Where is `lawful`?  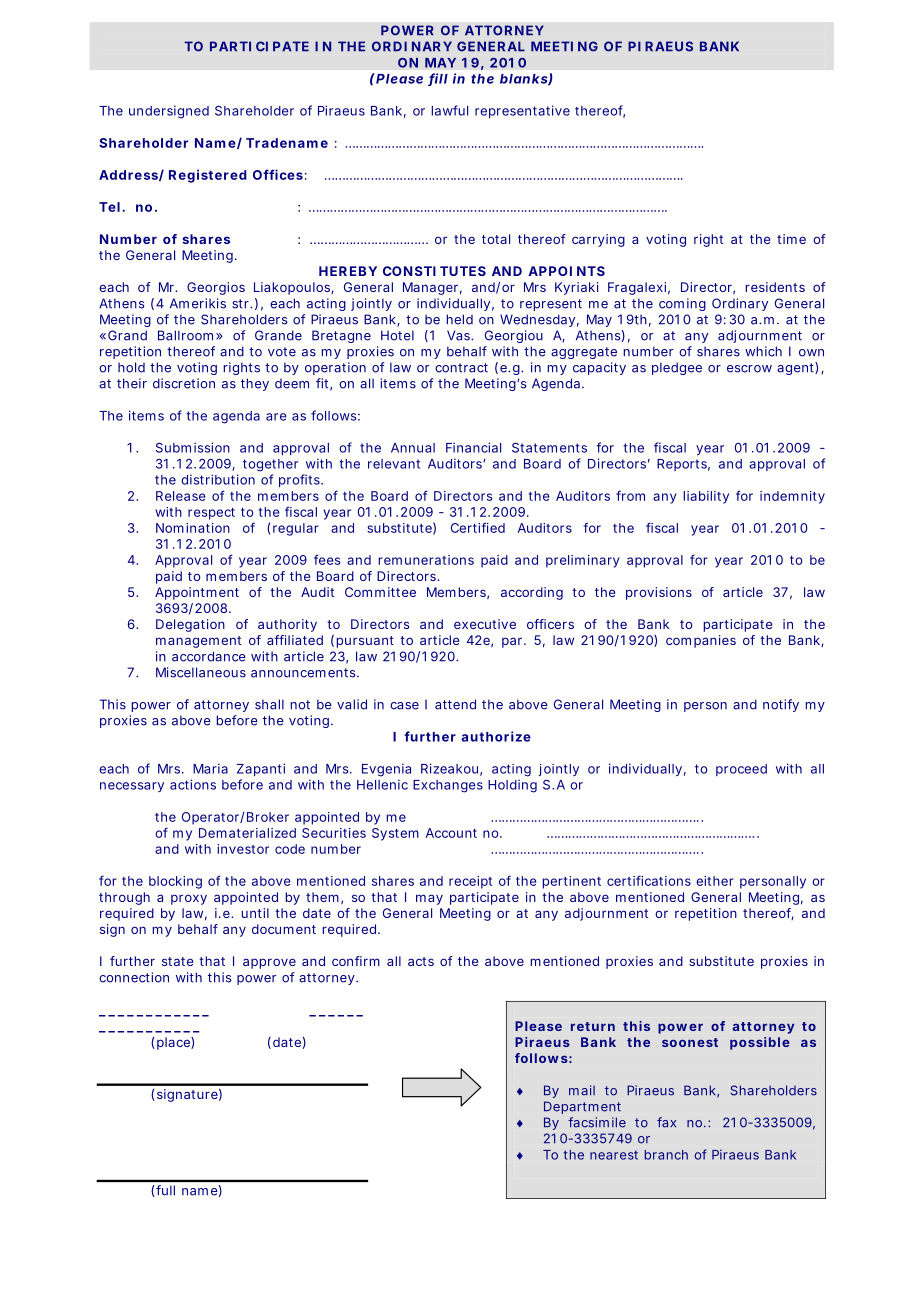
lawful is located at coordinates (449, 110).
